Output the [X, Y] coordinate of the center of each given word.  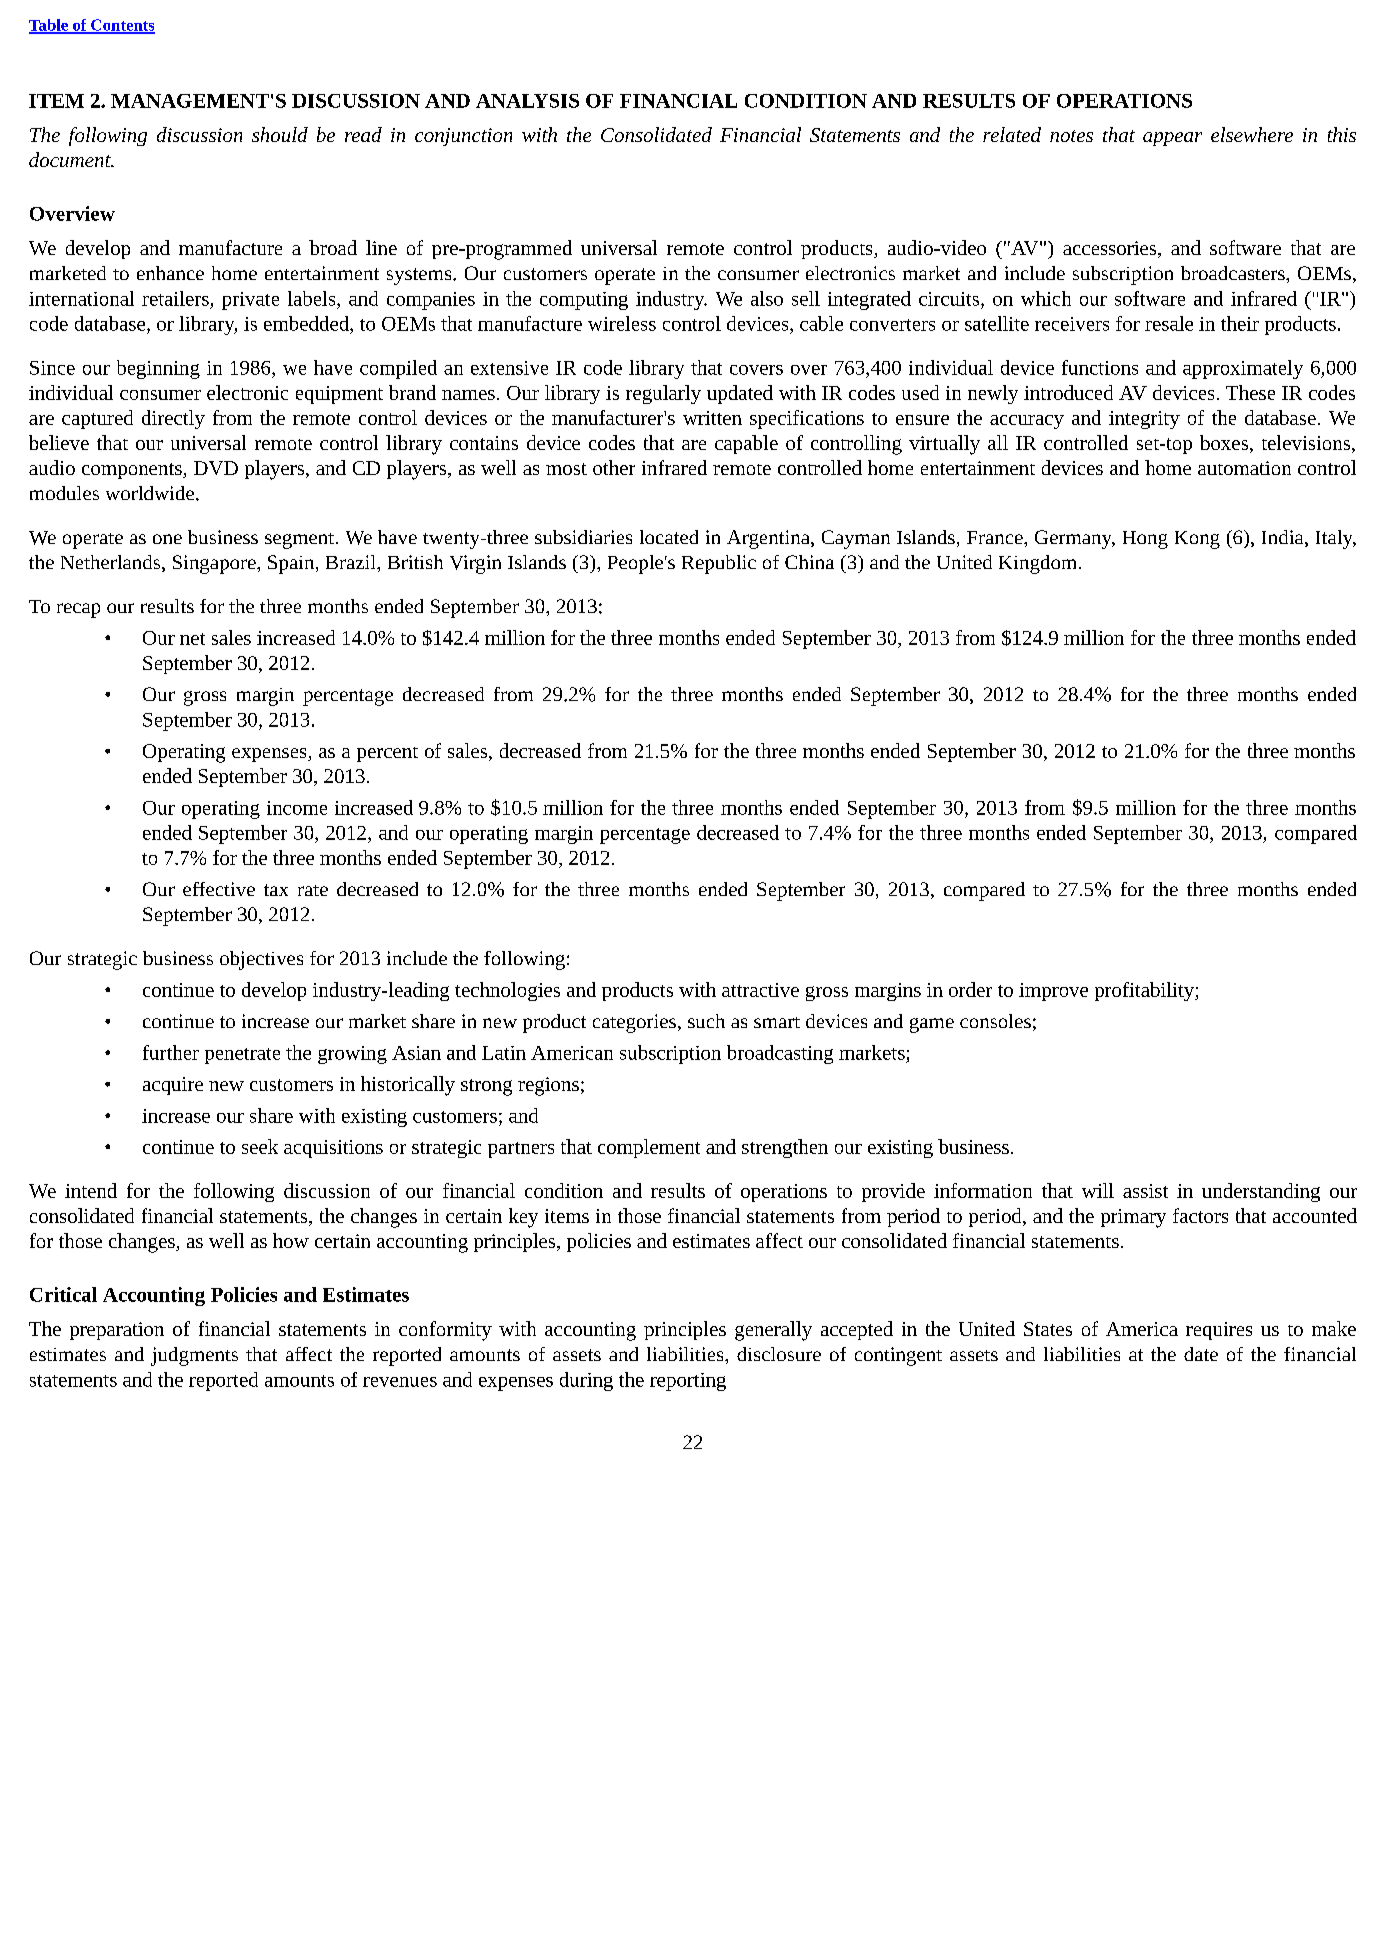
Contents [122, 26]
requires [1219, 1331]
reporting [688, 1382]
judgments [194, 1356]
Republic [719, 564]
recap [78, 610]
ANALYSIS [527, 101]
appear [1172, 139]
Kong [1197, 540]
